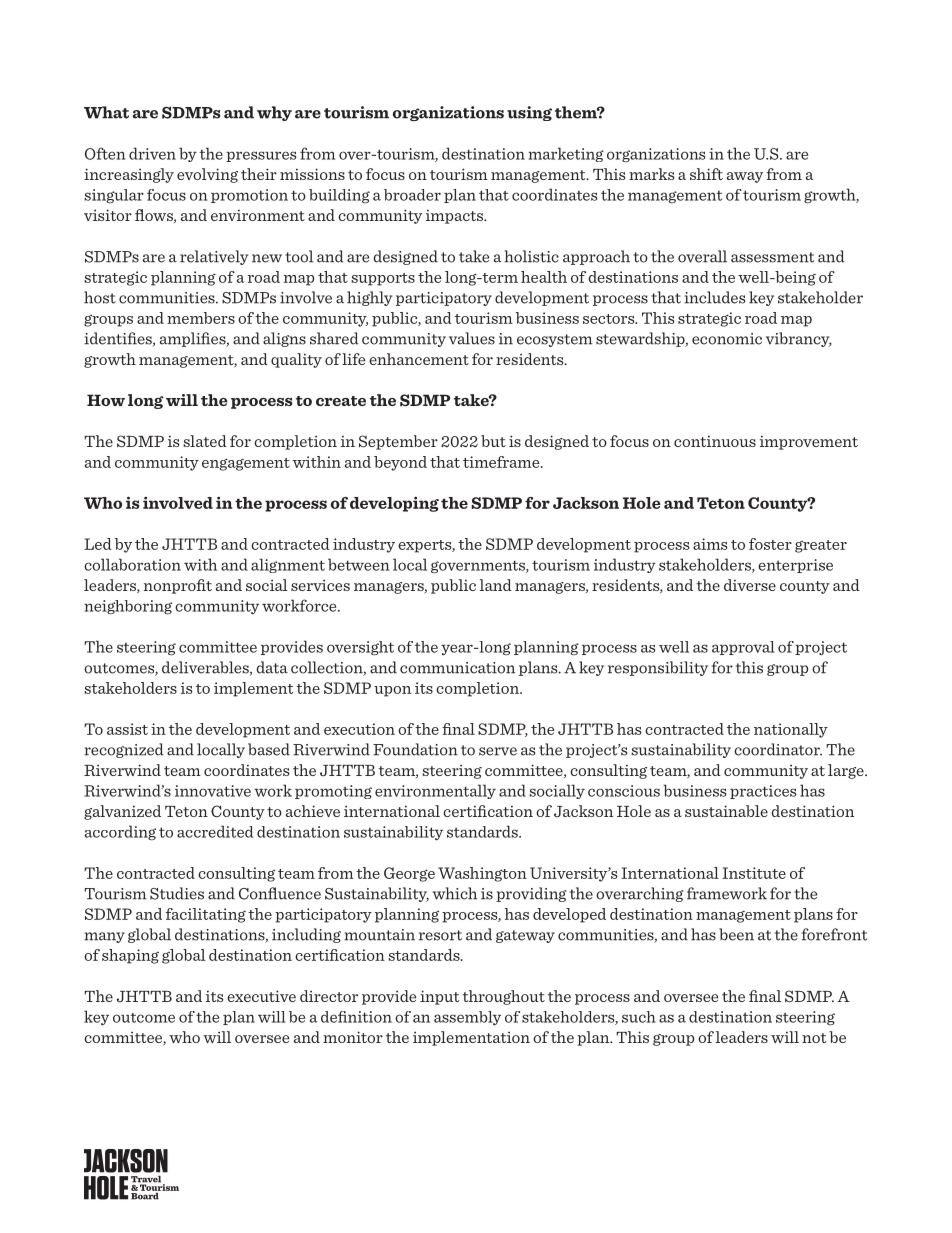 This page has width=952, height=1233. What do you see at coordinates (467, 1018) in the page?
I see `assembly` at bounding box center [467, 1018].
